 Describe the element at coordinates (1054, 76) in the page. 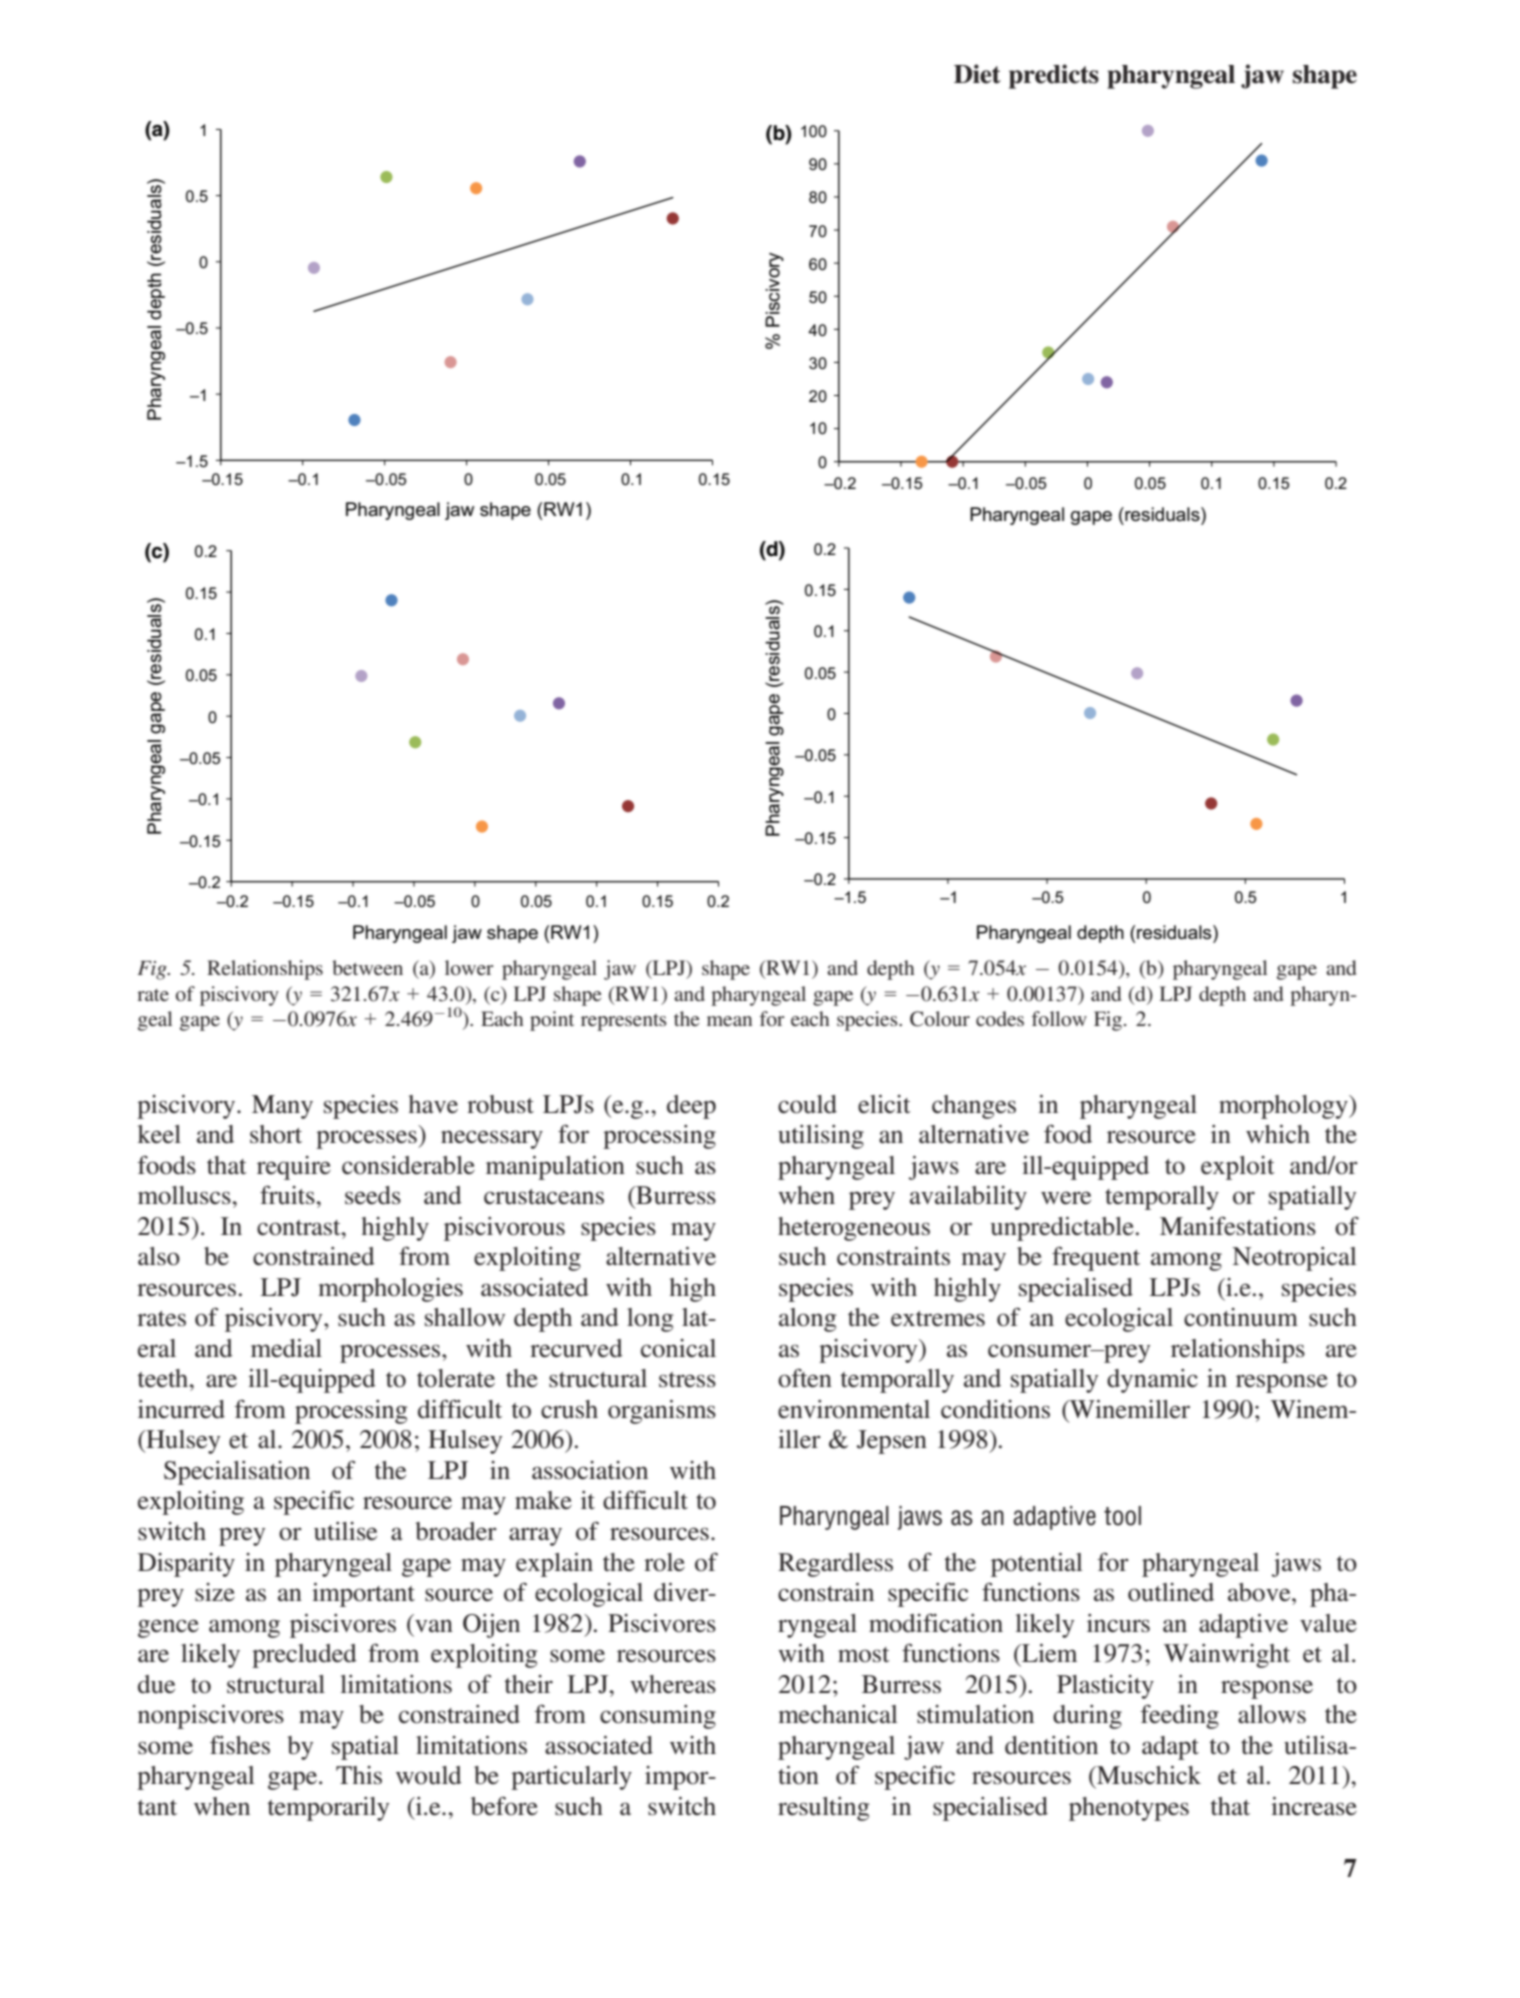

I see `predicts` at that location.
